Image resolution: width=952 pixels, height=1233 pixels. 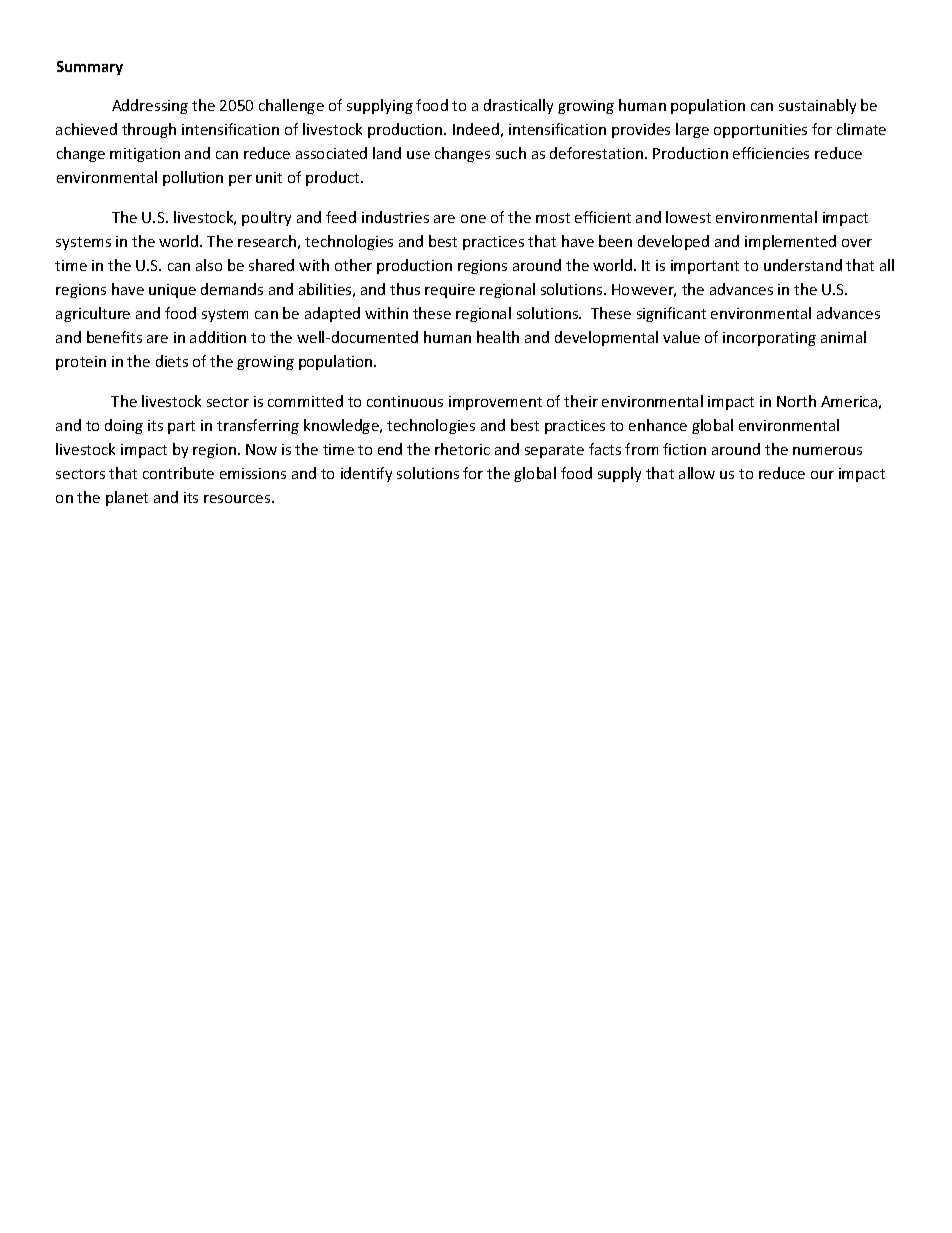 I want to click on rhetoric, so click(x=462, y=449).
